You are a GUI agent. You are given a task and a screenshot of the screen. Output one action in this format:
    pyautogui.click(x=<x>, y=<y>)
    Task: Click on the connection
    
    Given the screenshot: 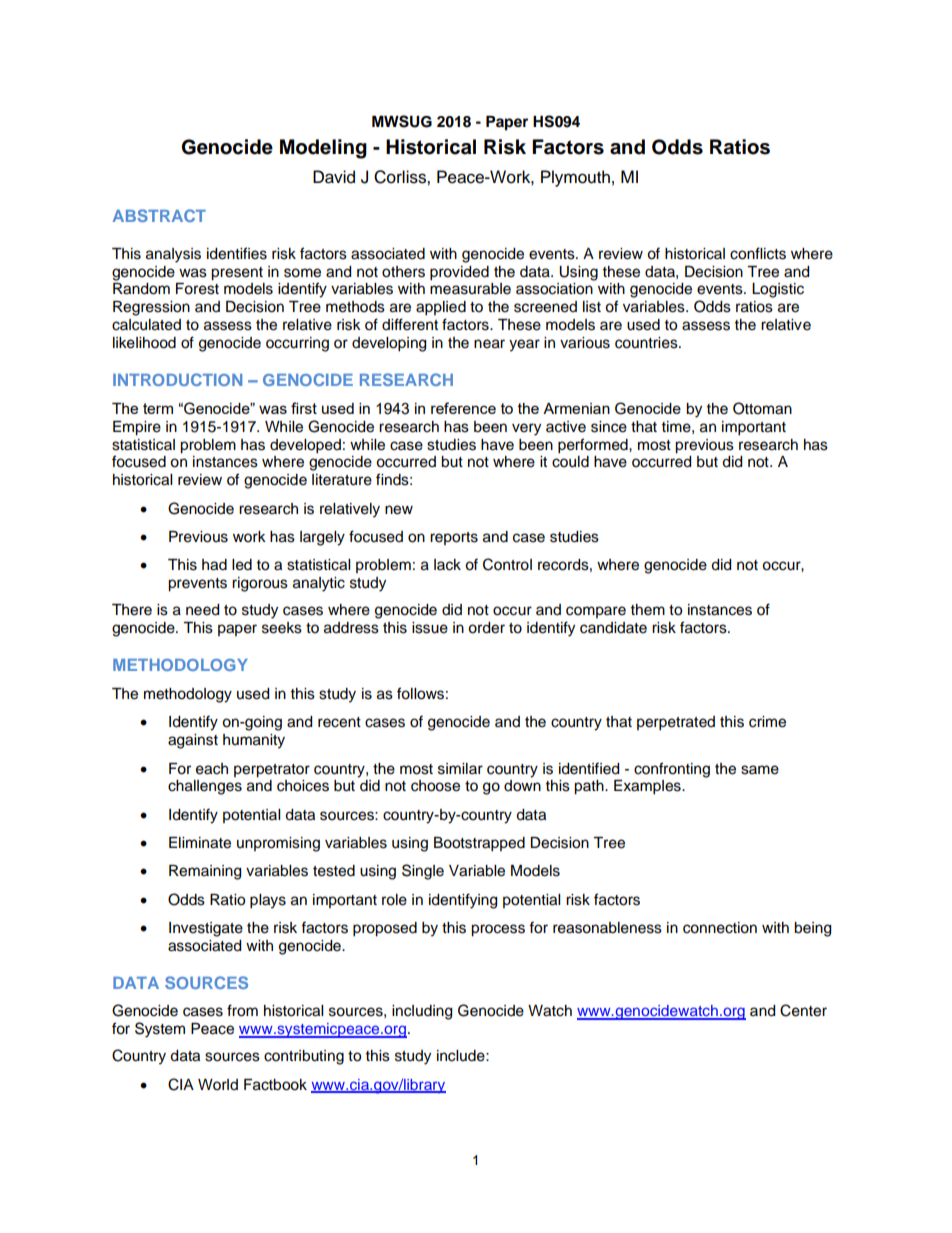 What is the action you would take?
    pyautogui.click(x=720, y=928)
